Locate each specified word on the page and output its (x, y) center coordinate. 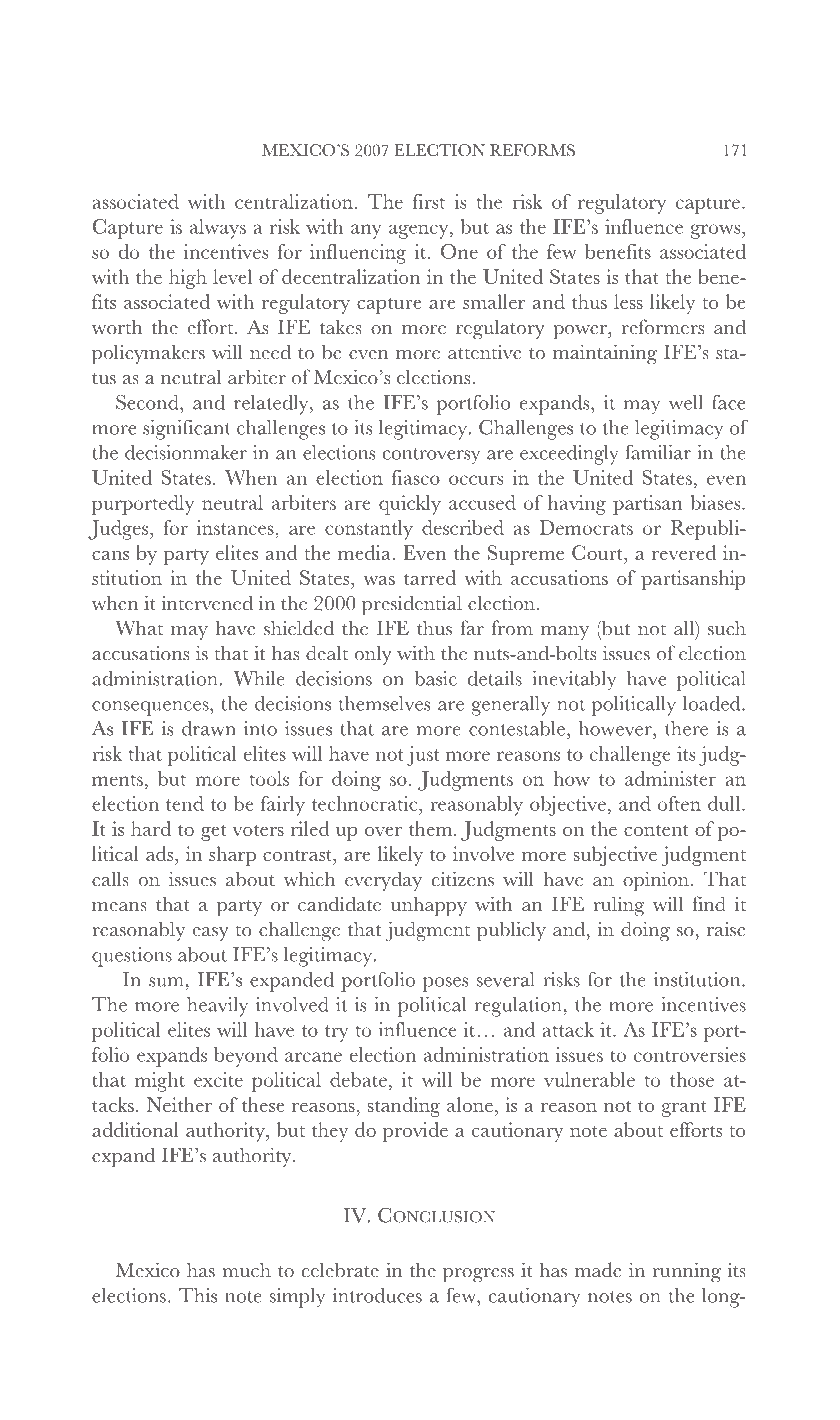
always (218, 229)
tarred (430, 577)
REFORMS (532, 150)
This (198, 1295)
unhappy (429, 907)
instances (236, 527)
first (429, 201)
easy (211, 934)
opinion (656, 881)
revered (684, 552)
